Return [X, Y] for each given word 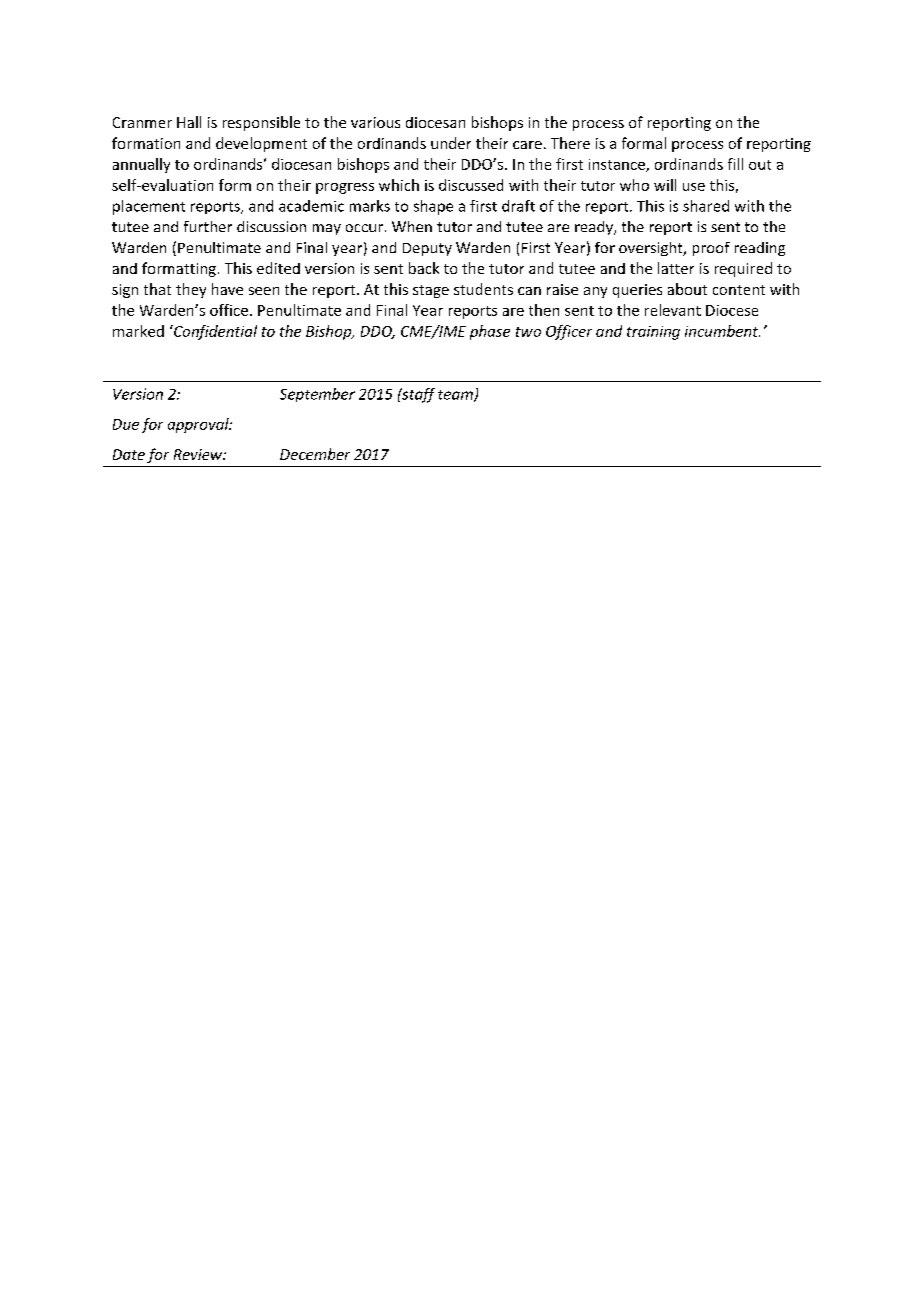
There [570, 143]
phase [490, 332]
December [315, 454]
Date [129, 454]
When [412, 226]
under [451, 143]
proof [711, 249]
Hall [189, 122]
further [208, 226]
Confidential [214, 332]
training [653, 333]
